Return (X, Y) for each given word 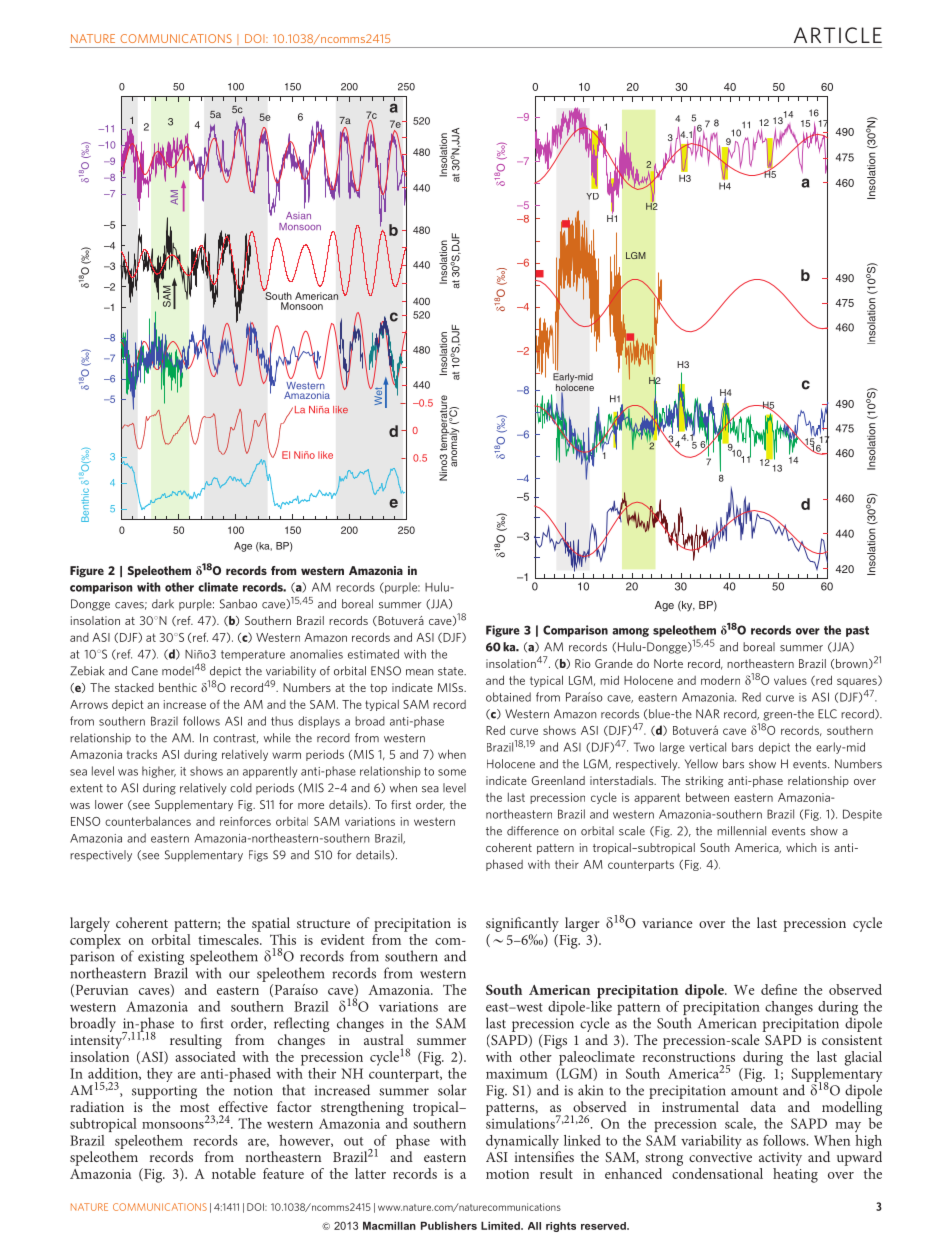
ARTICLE (838, 35)
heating (795, 1175)
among (630, 632)
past (857, 631)
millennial (741, 831)
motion (507, 1174)
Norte (668, 663)
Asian (298, 216)
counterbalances (148, 821)
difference (533, 831)
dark (163, 604)
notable (234, 1173)
